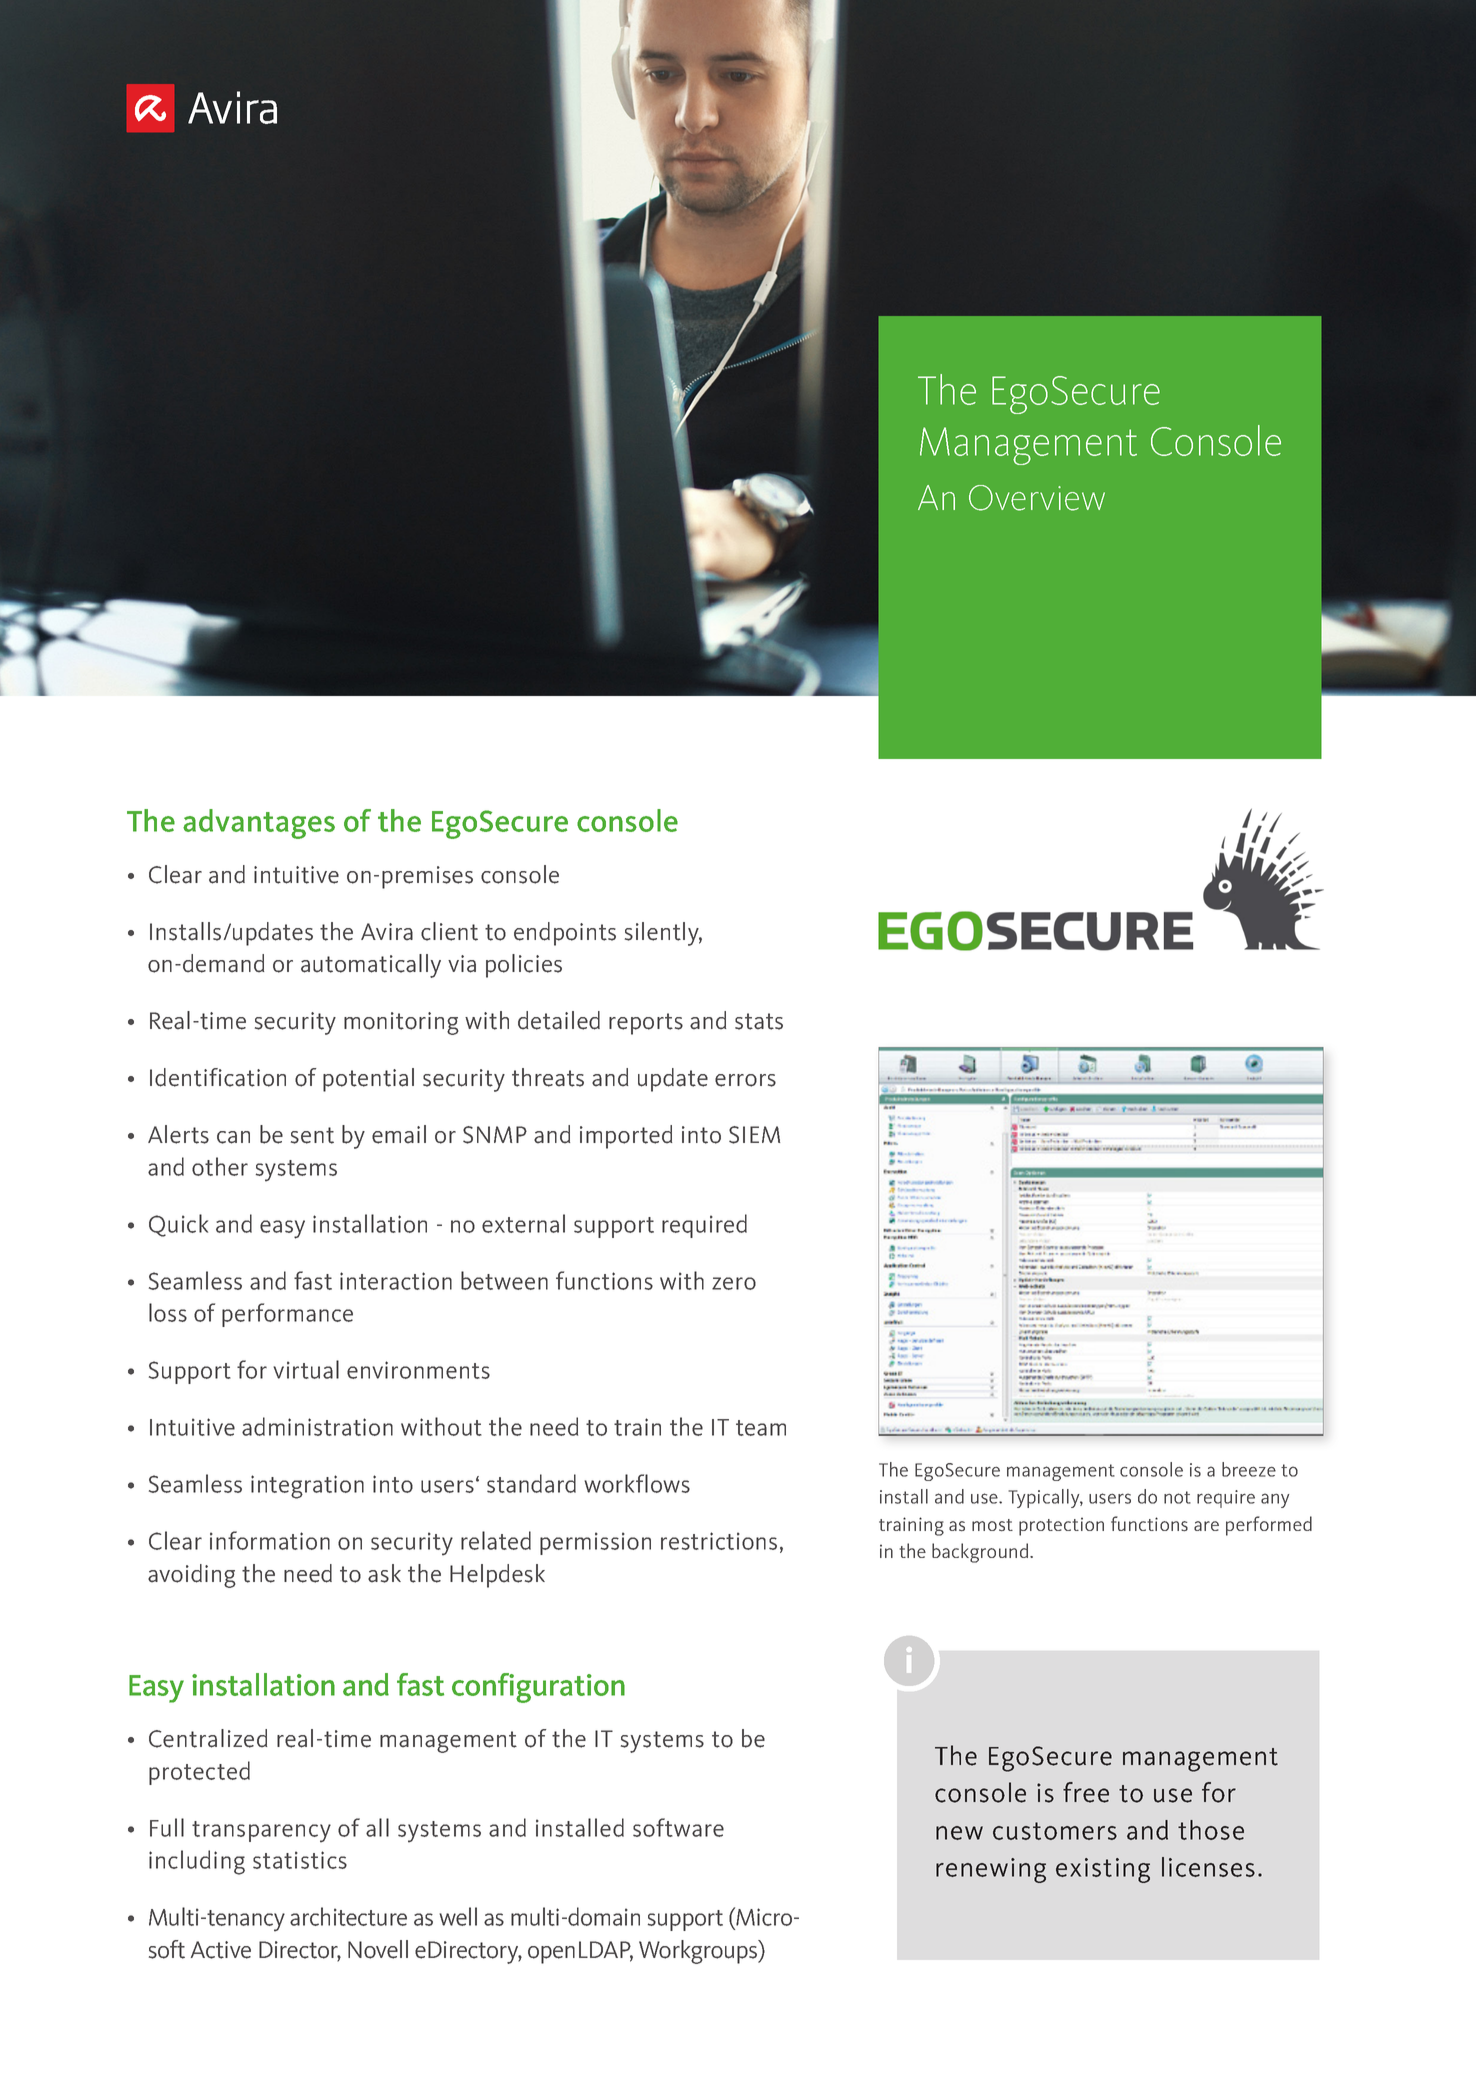  I want to click on SIEM, so click(754, 1135).
